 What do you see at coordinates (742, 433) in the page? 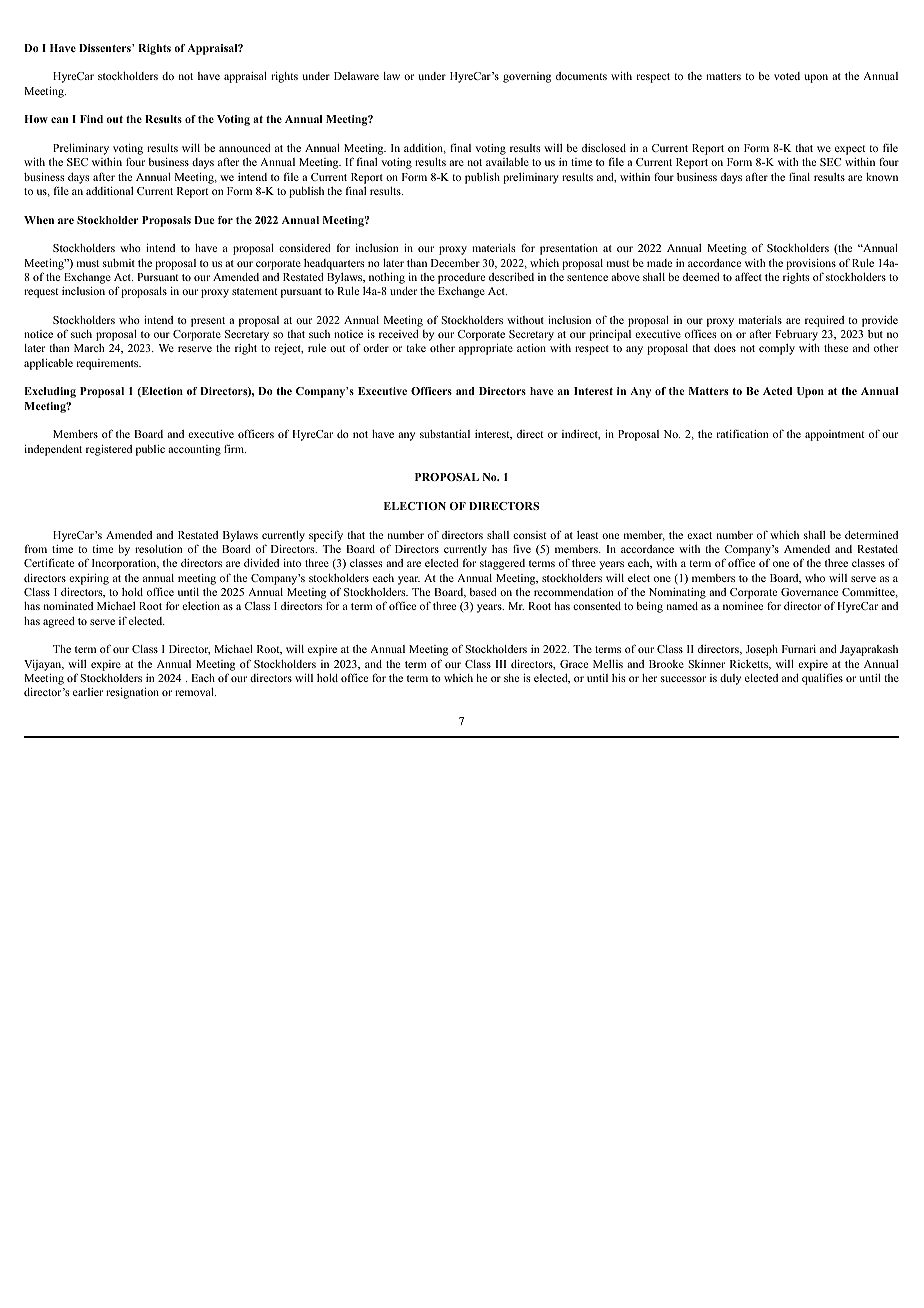
I see `ratification` at bounding box center [742, 433].
